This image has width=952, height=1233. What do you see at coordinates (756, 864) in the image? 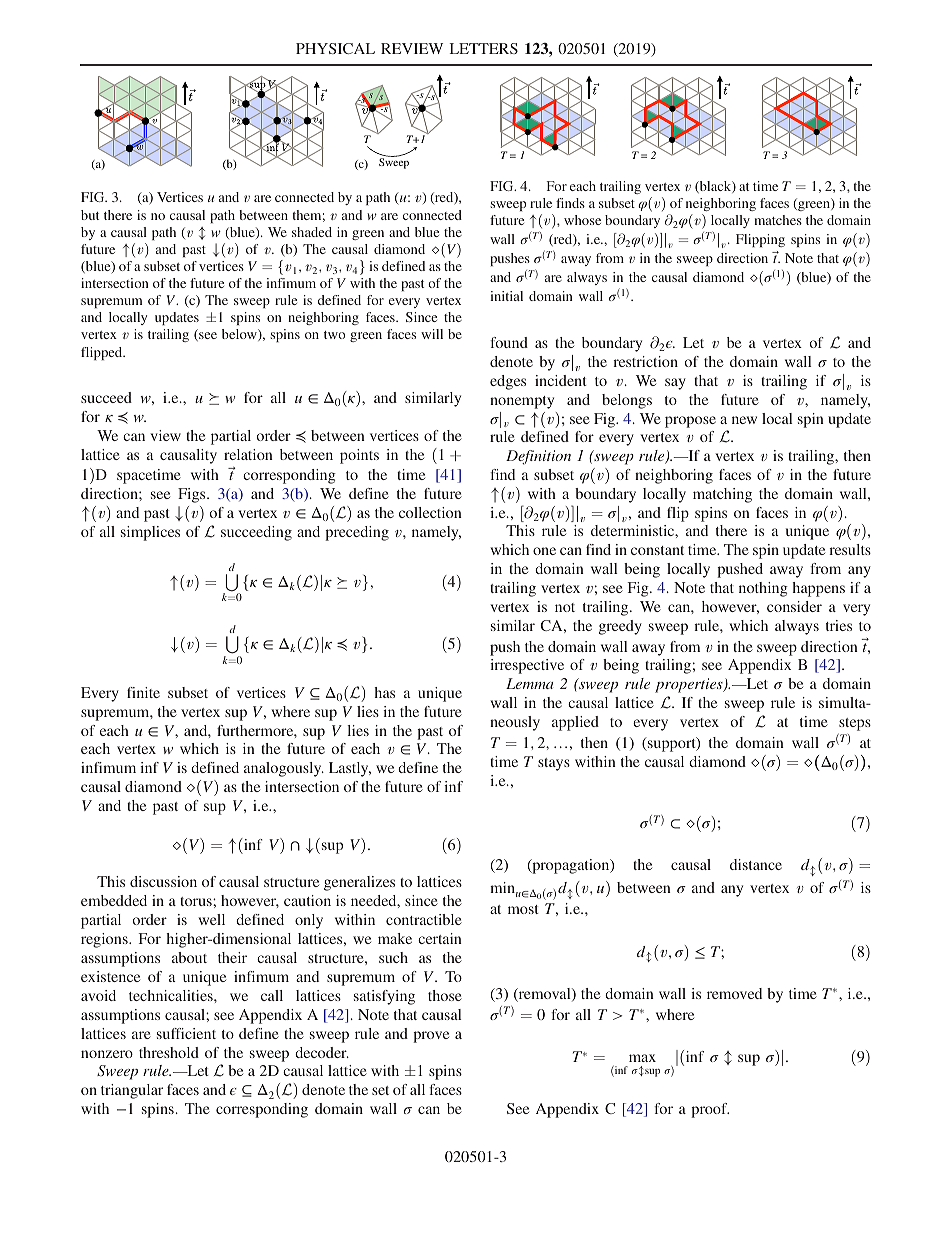
I see `distance` at bounding box center [756, 864].
